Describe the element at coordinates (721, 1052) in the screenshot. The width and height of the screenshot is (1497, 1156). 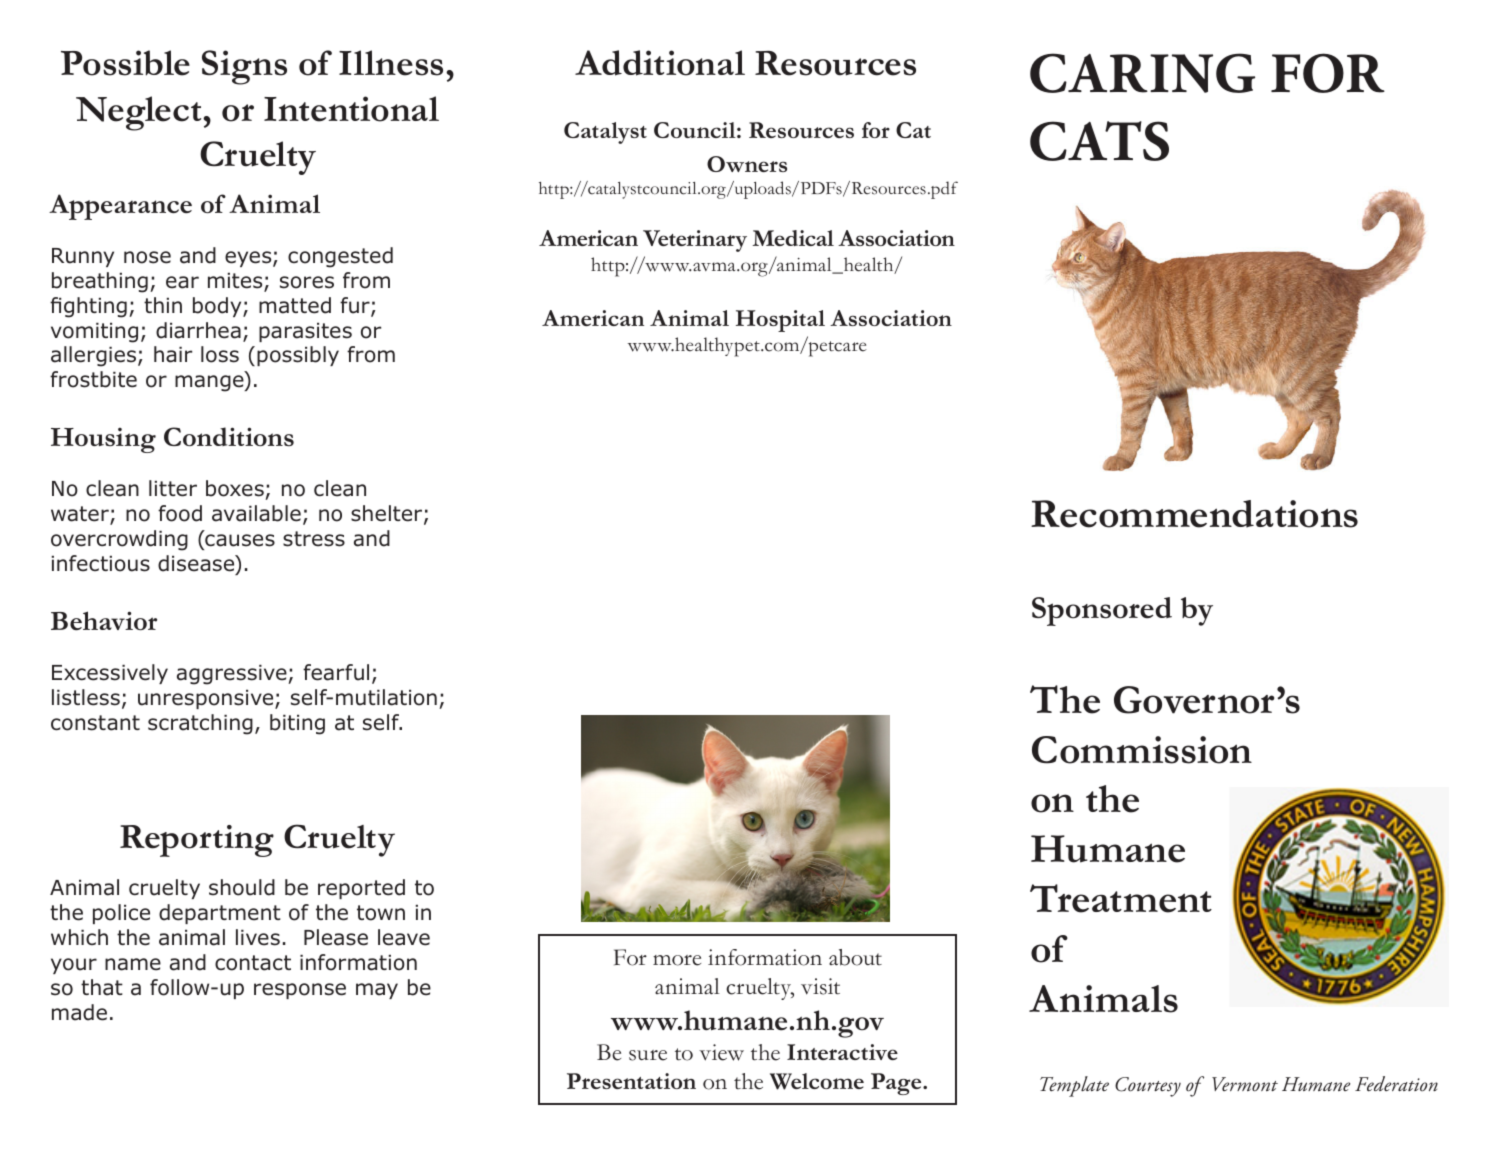
I see `view` at that location.
